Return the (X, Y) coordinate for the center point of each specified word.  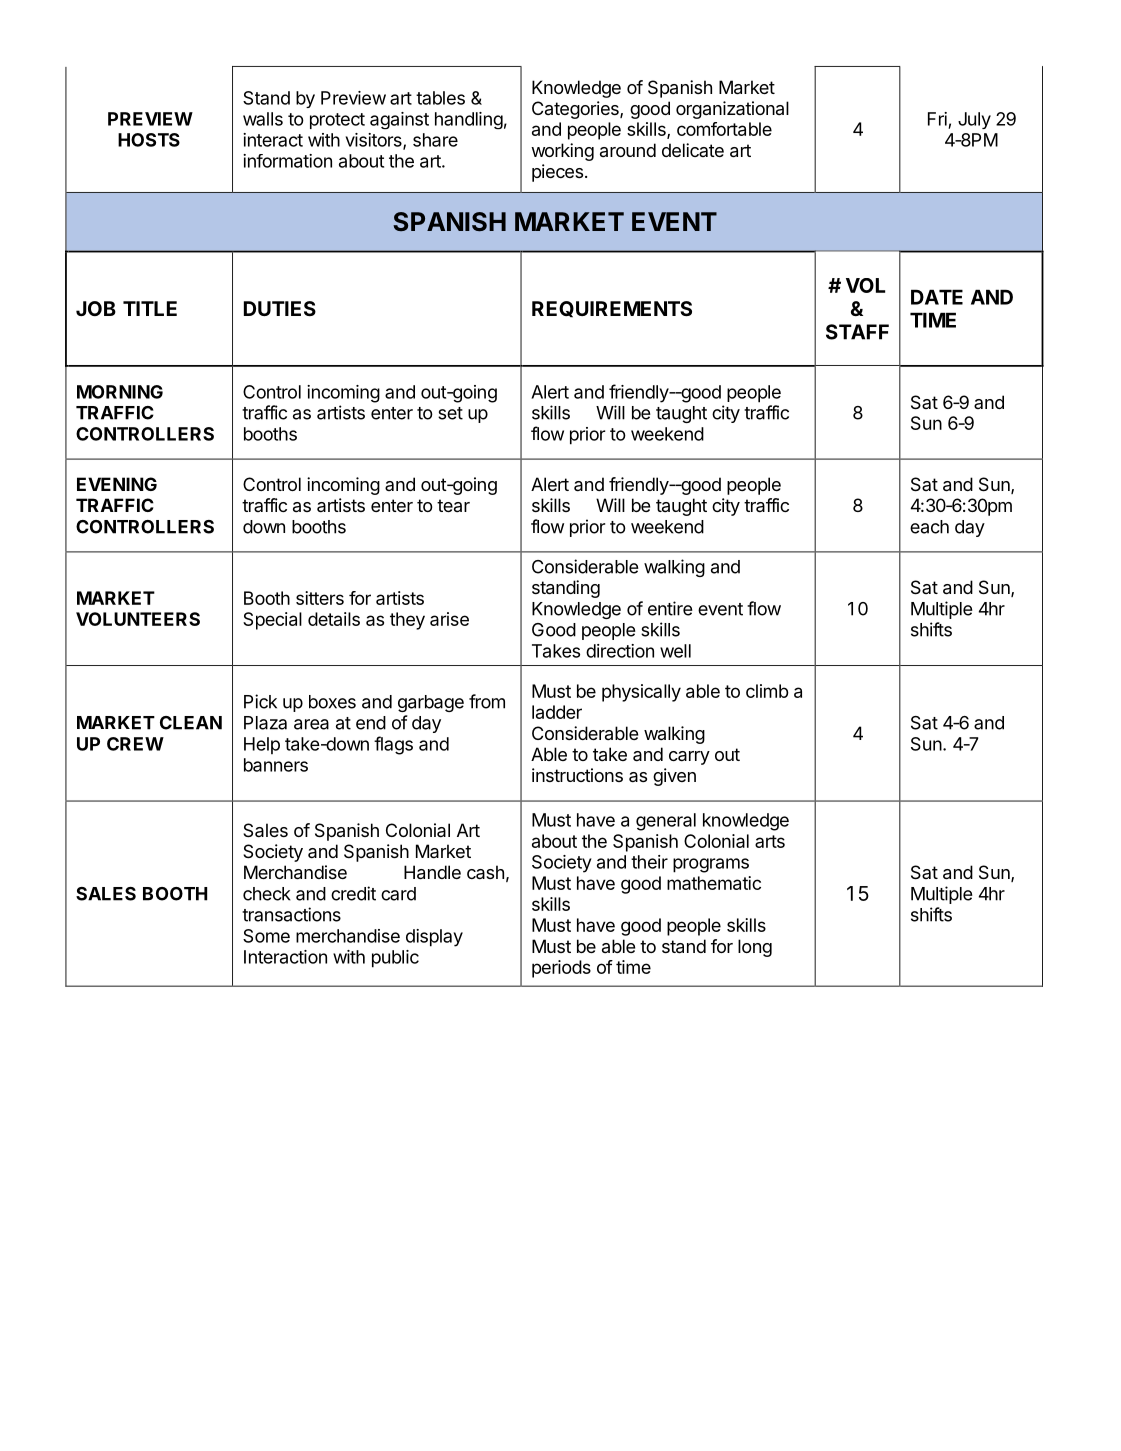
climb (767, 691)
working (562, 152)
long (755, 948)
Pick (260, 701)
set (450, 413)
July (974, 120)
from (487, 701)
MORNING (120, 392)
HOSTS (149, 140)
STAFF (857, 332)
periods (561, 969)
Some (266, 936)
